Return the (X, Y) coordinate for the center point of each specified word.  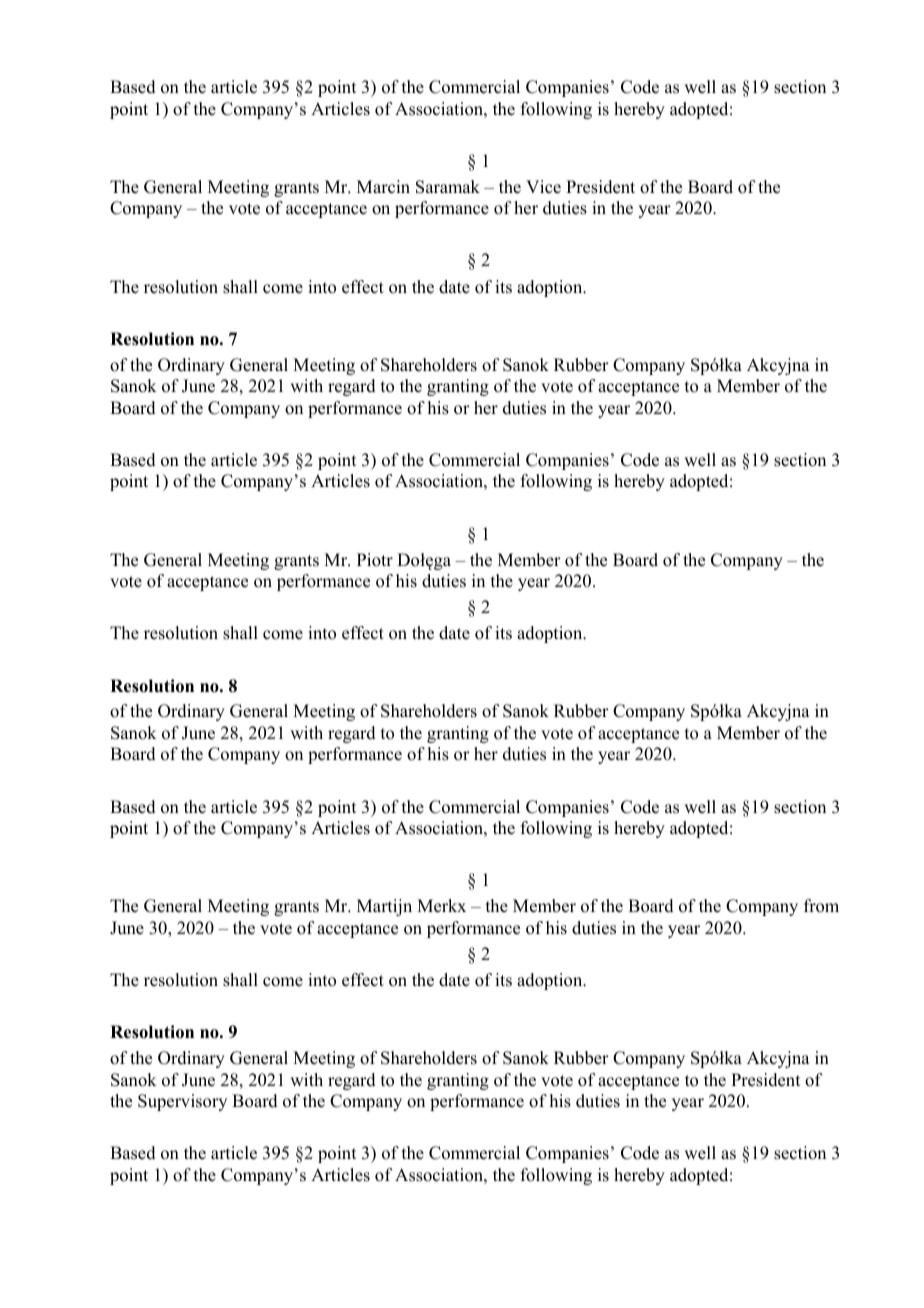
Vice (543, 187)
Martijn (384, 907)
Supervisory (182, 1102)
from (821, 906)
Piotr (375, 560)
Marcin (383, 187)
